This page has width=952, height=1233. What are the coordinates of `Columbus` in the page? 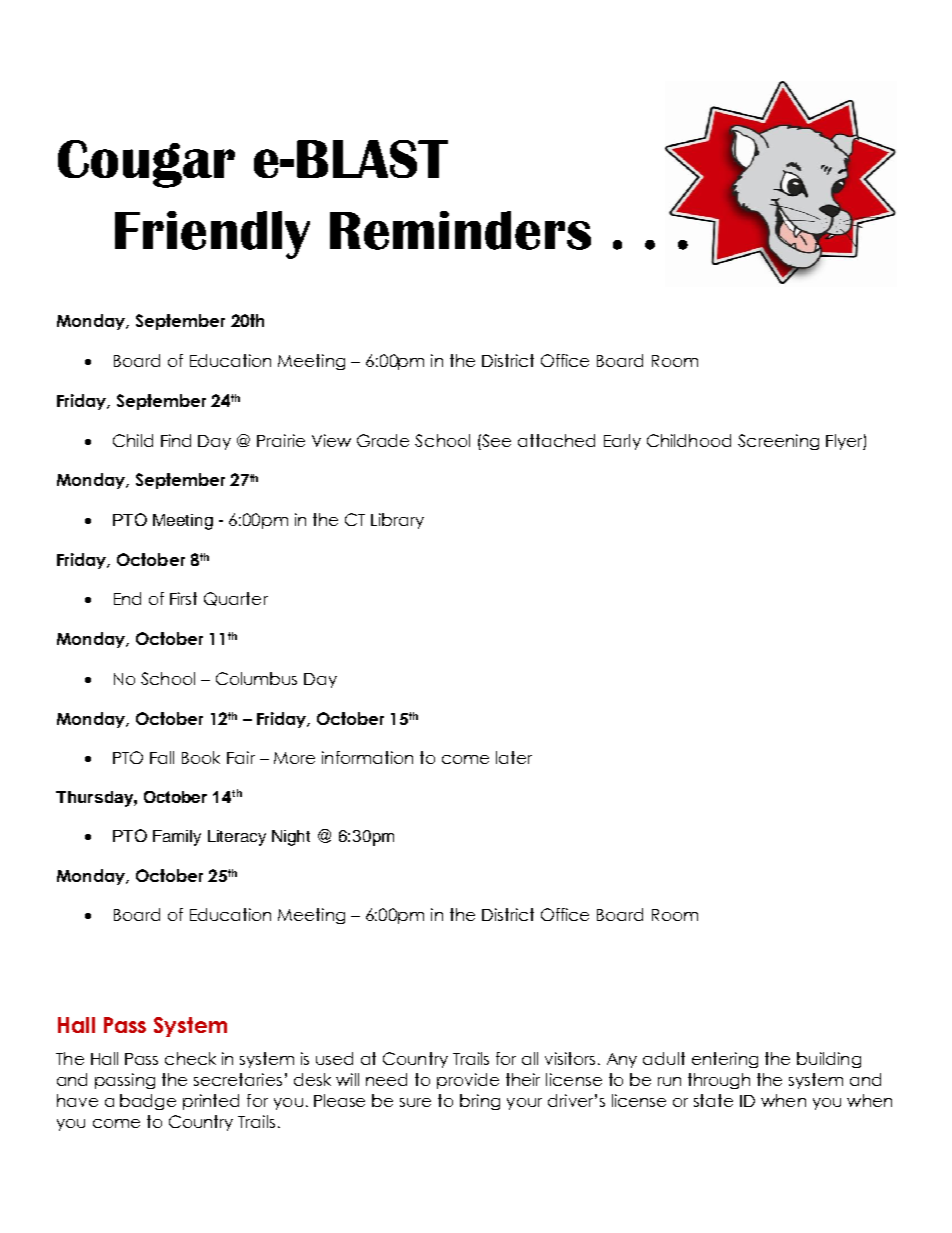 It's located at (256, 678).
